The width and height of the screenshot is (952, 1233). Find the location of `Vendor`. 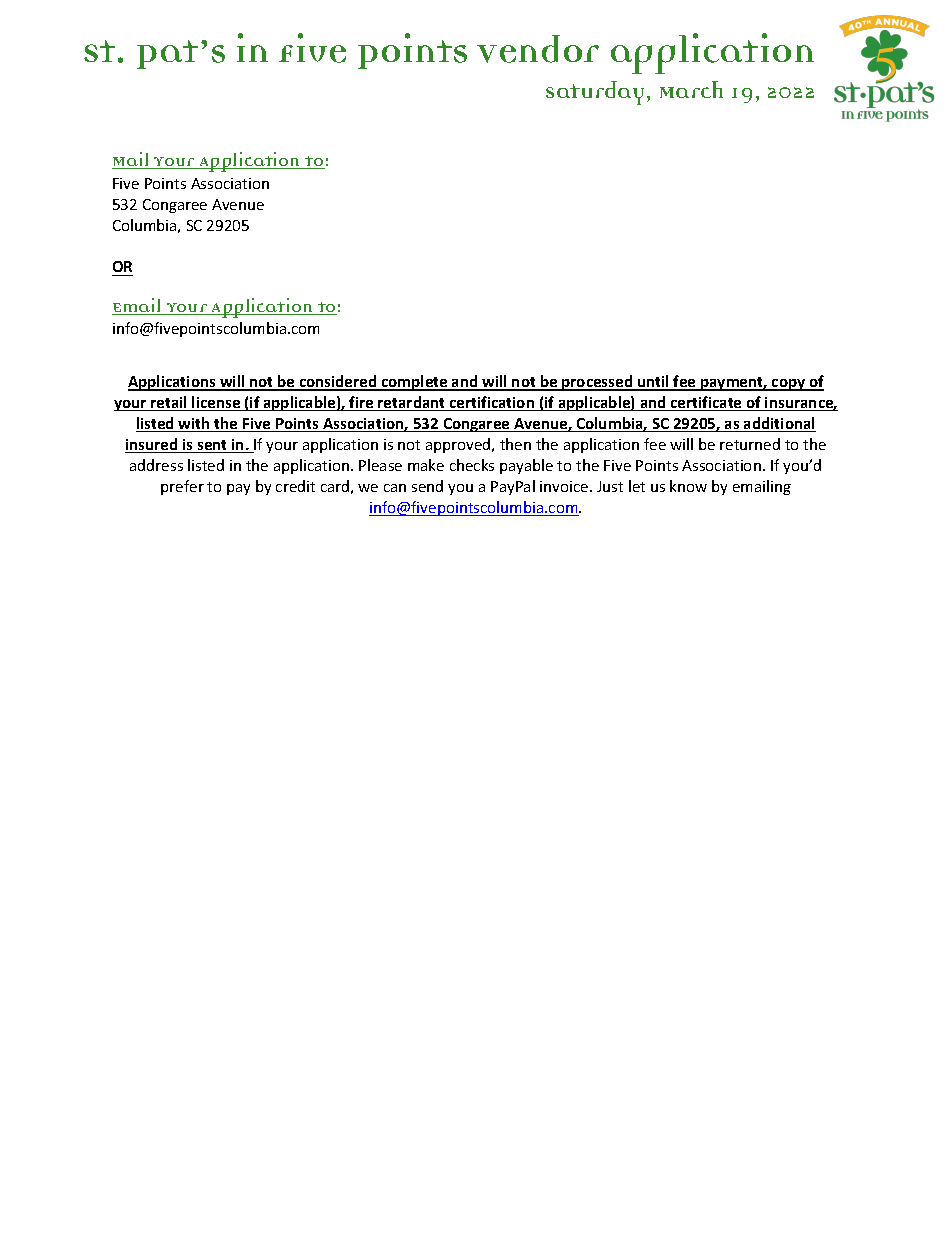

Vendor is located at coordinates (538, 49).
